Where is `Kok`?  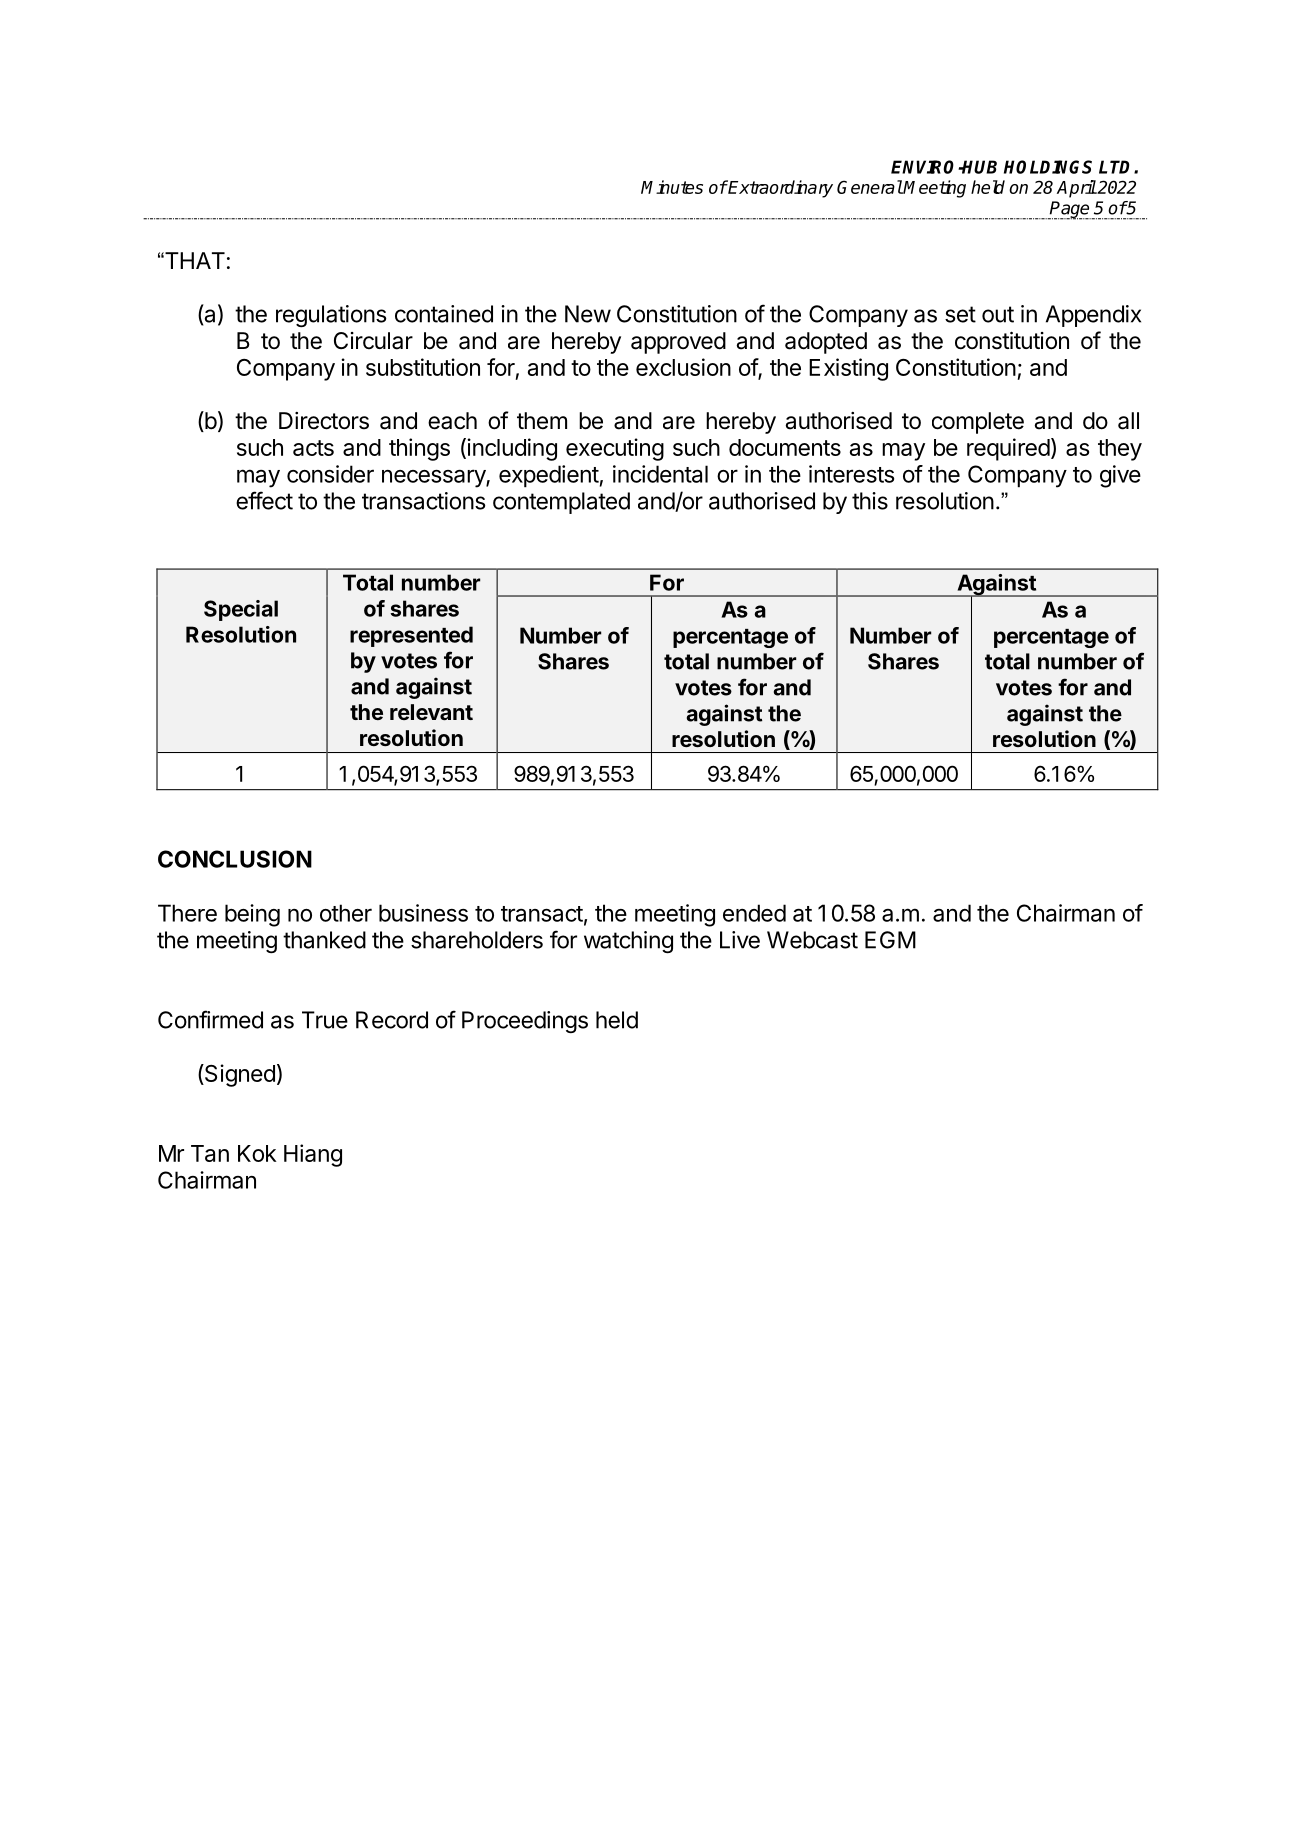
Kok is located at coordinates (257, 1153).
